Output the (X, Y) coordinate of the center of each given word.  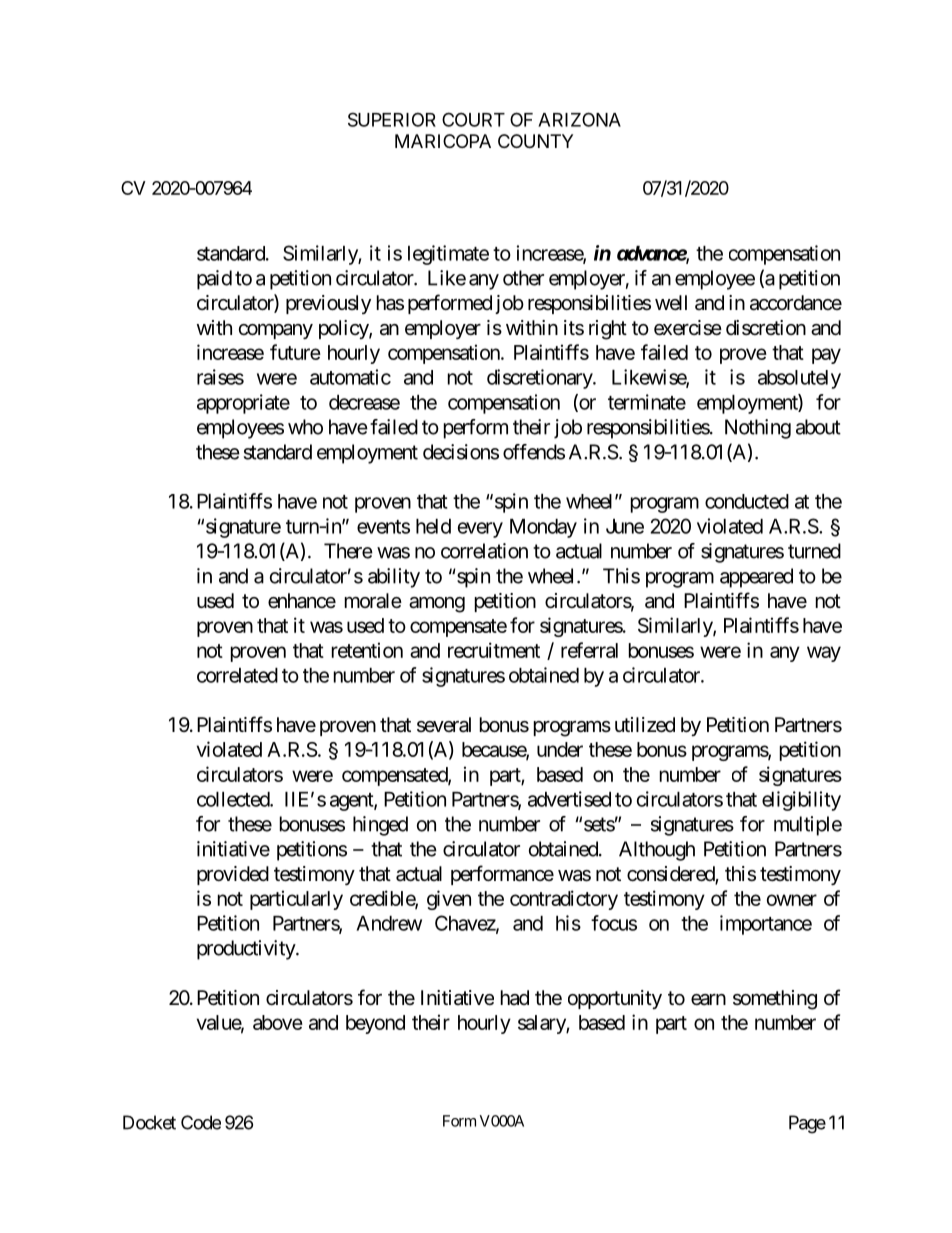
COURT (473, 119)
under (560, 749)
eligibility (801, 801)
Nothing (758, 429)
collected (234, 799)
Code (201, 1122)
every (480, 530)
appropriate (243, 404)
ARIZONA (579, 119)
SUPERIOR (392, 119)
